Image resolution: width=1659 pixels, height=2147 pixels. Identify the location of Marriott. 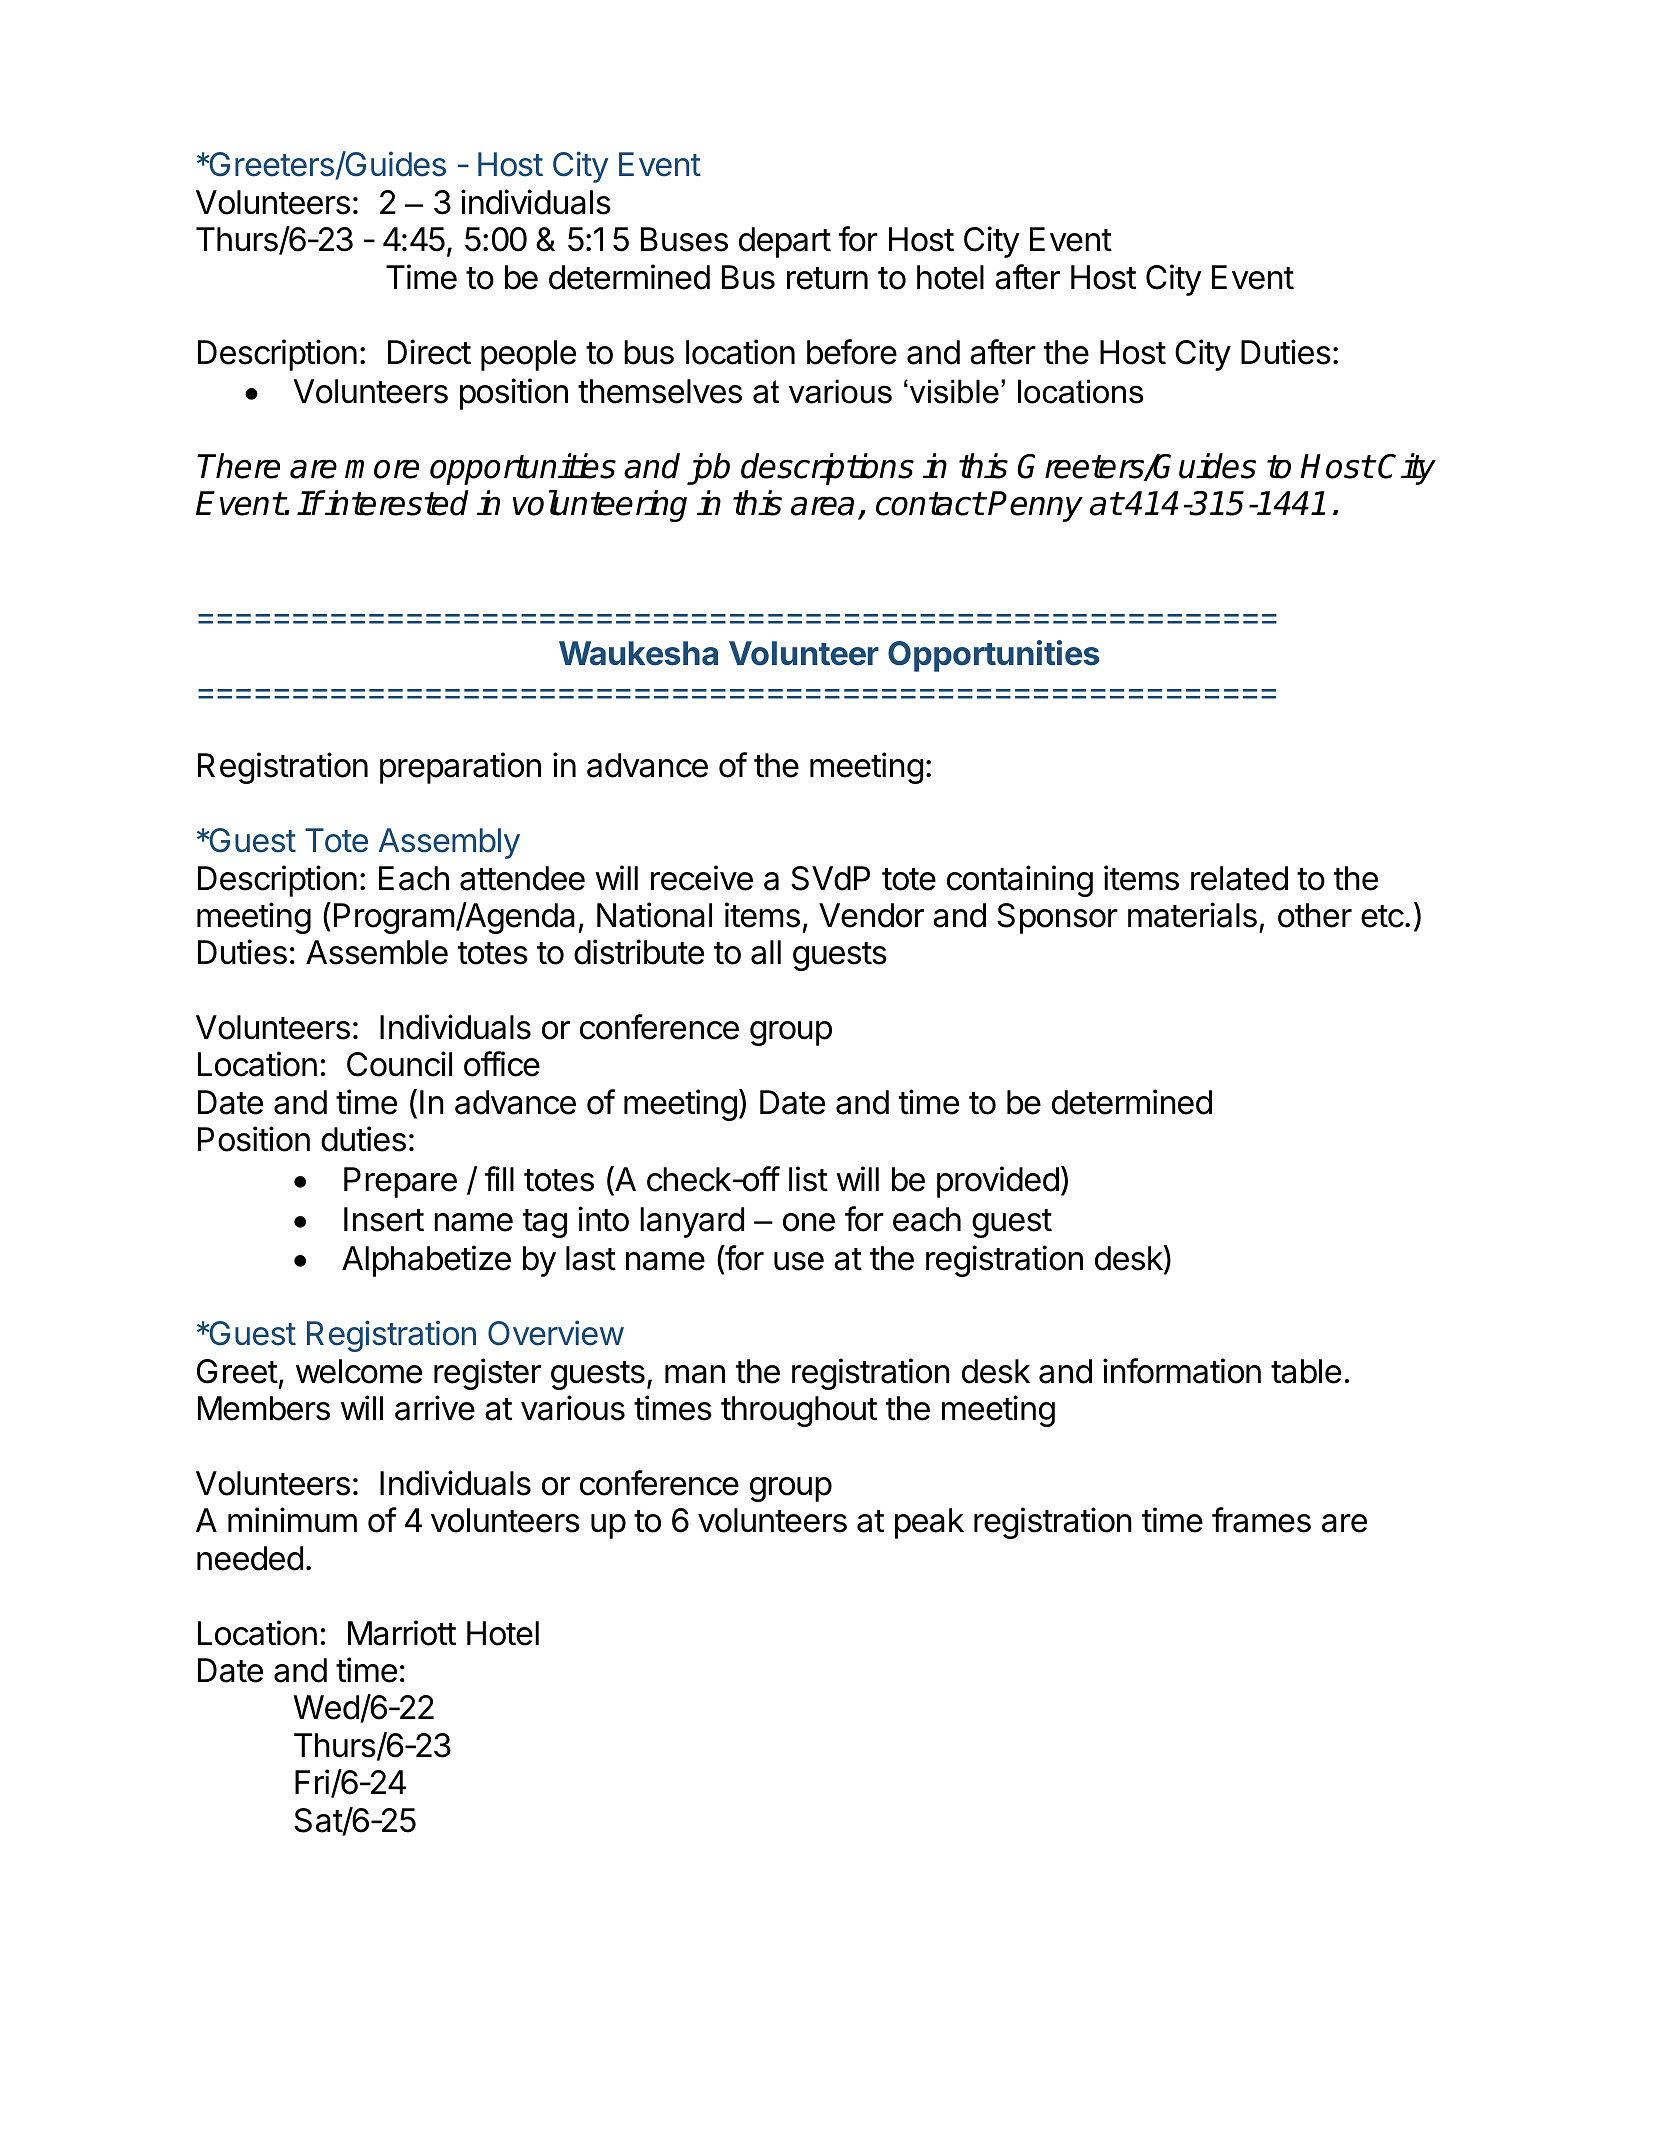
(402, 1633).
